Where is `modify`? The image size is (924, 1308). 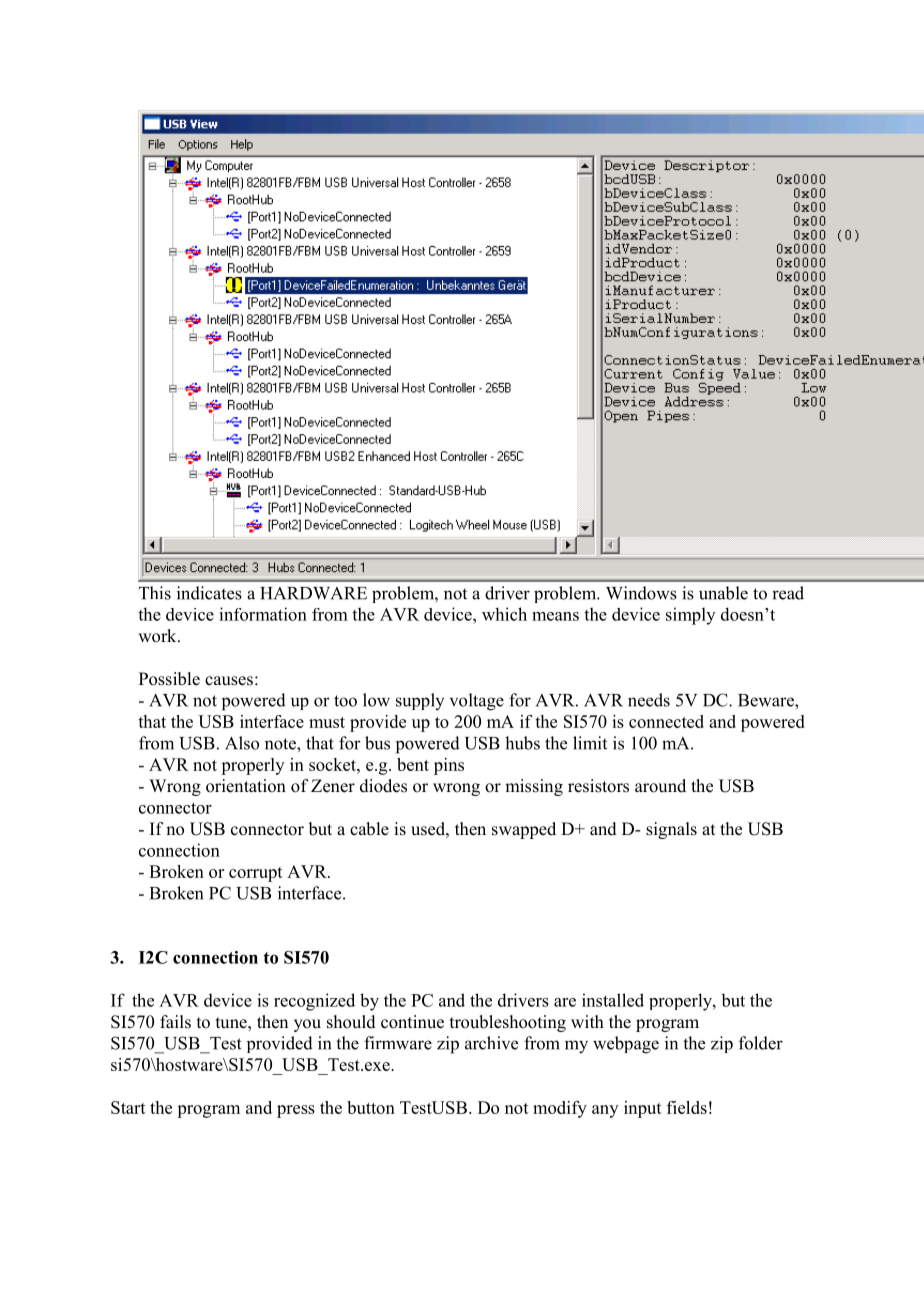 modify is located at coordinates (560, 1109).
